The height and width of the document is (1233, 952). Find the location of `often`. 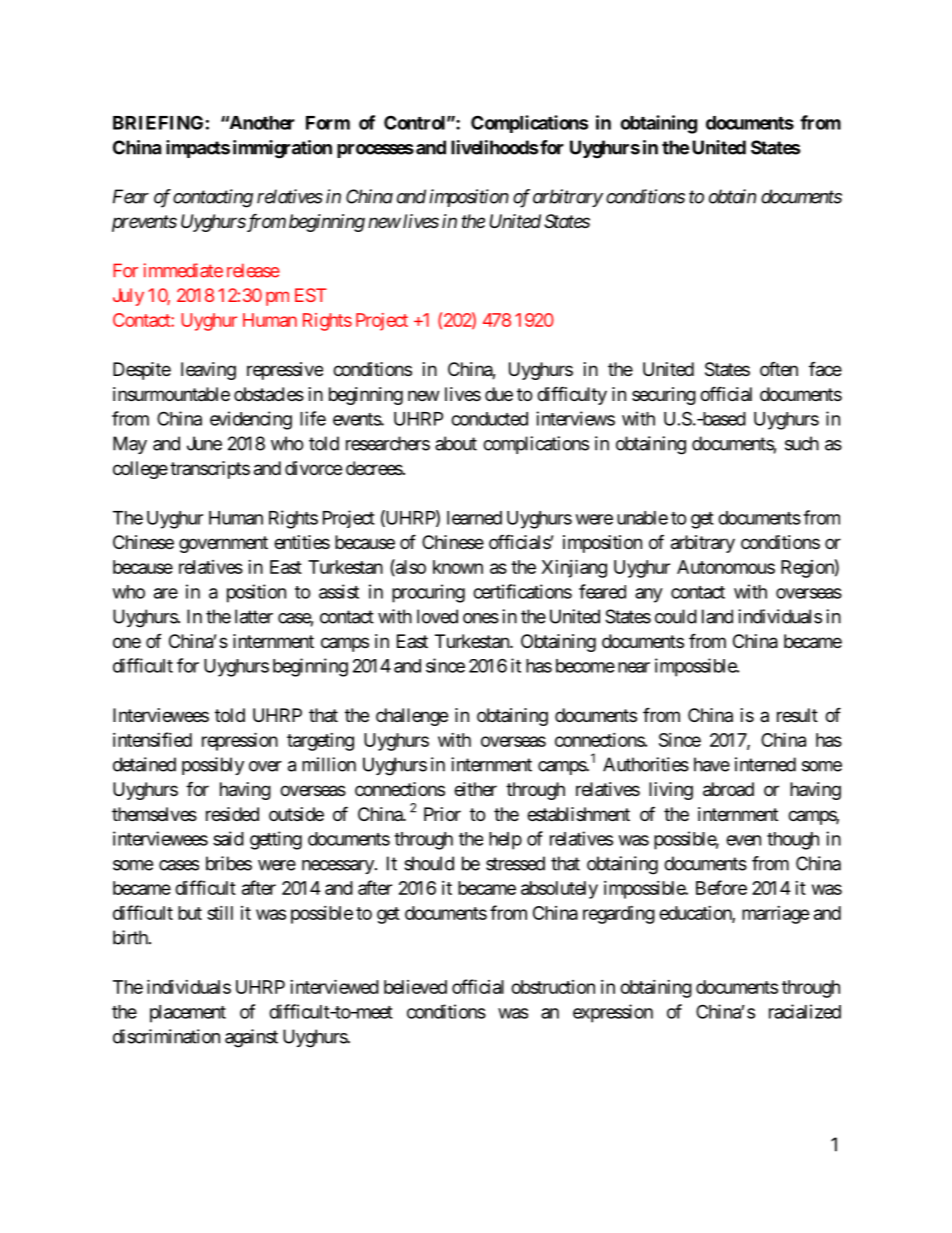

often is located at coordinates (779, 369).
